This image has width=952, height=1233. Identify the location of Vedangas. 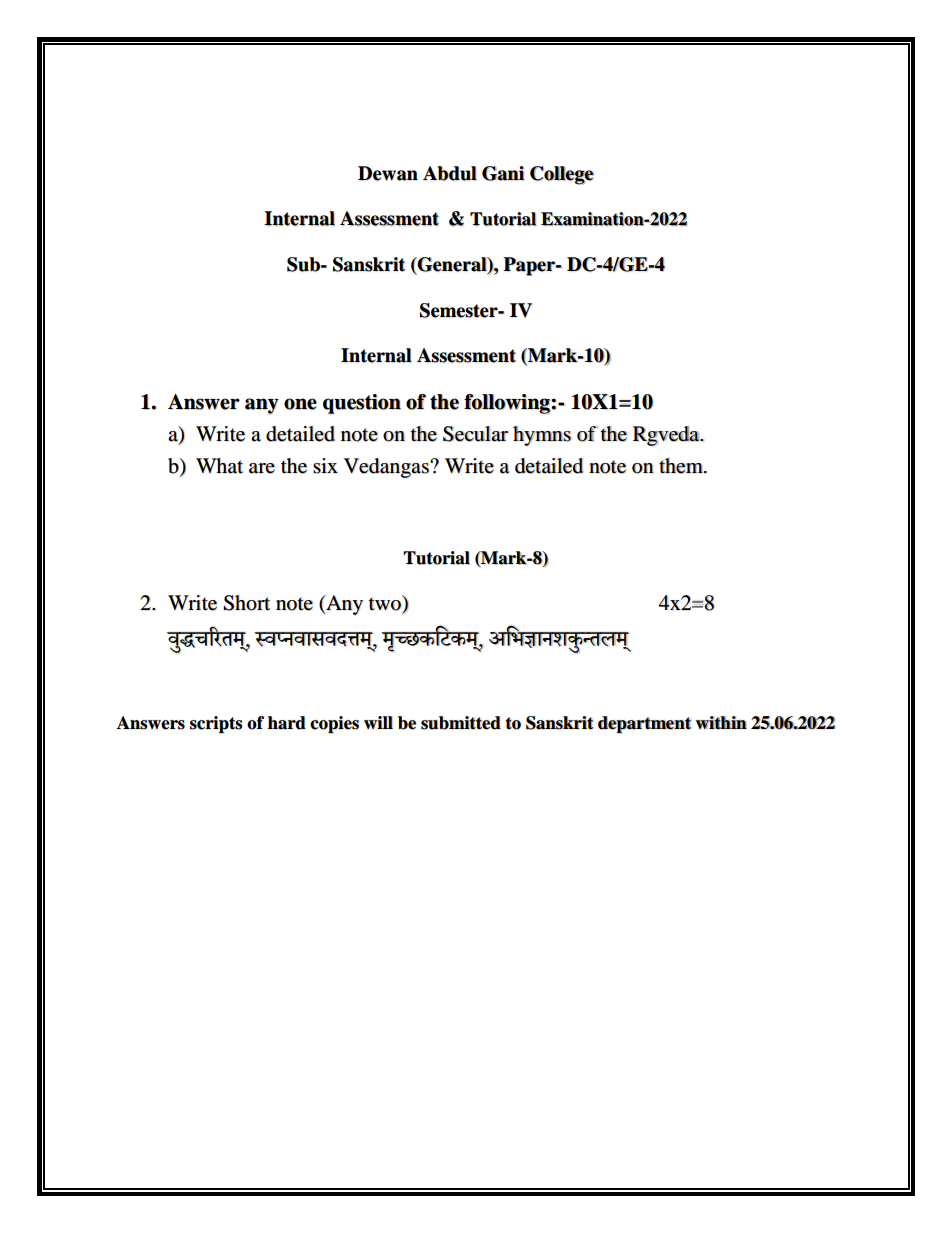
(387, 468).
